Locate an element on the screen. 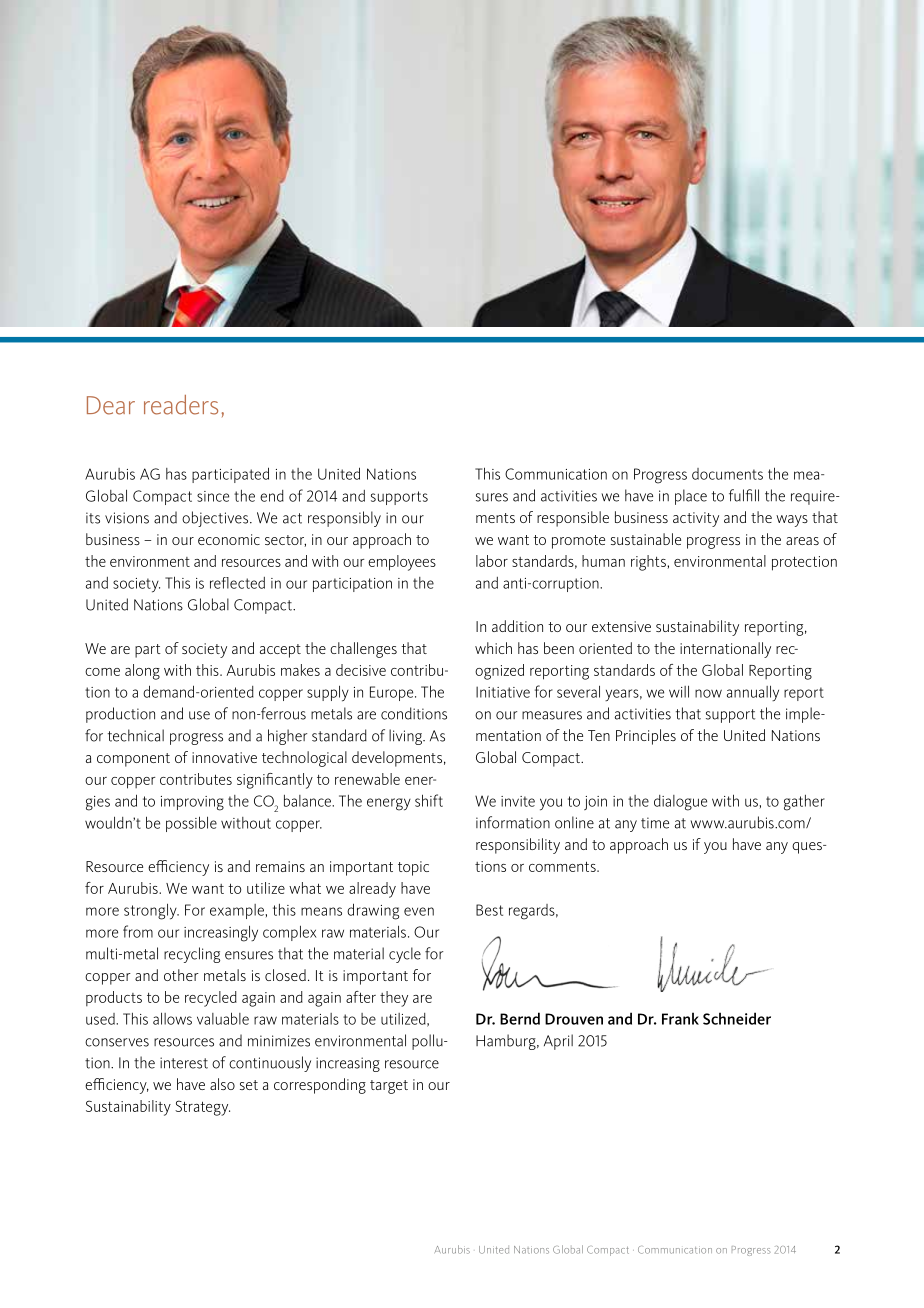 The height and width of the screenshot is (1308, 924). Schneider is located at coordinates (737, 1018).
